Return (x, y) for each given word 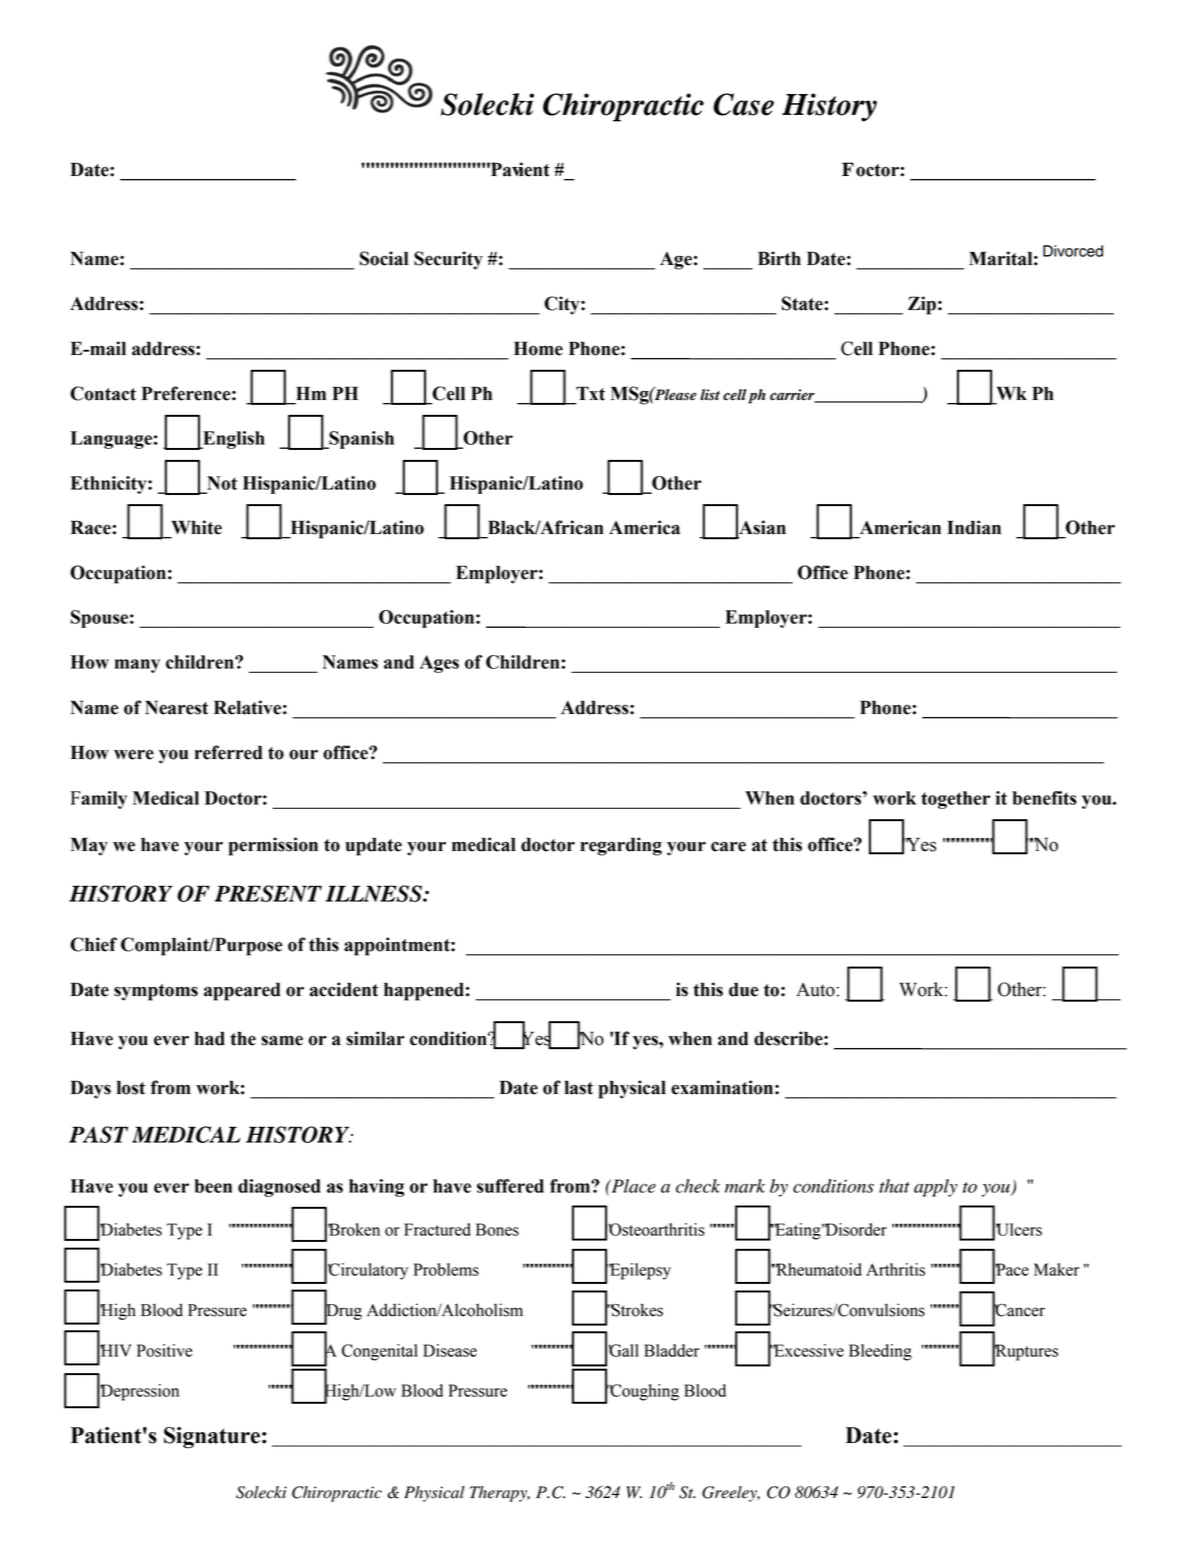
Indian (974, 527)
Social (384, 258)
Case (743, 104)
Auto (815, 990)
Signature (212, 1438)
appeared (242, 991)
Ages (439, 664)
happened (424, 991)
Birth (779, 258)
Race (92, 527)
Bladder (671, 1350)
